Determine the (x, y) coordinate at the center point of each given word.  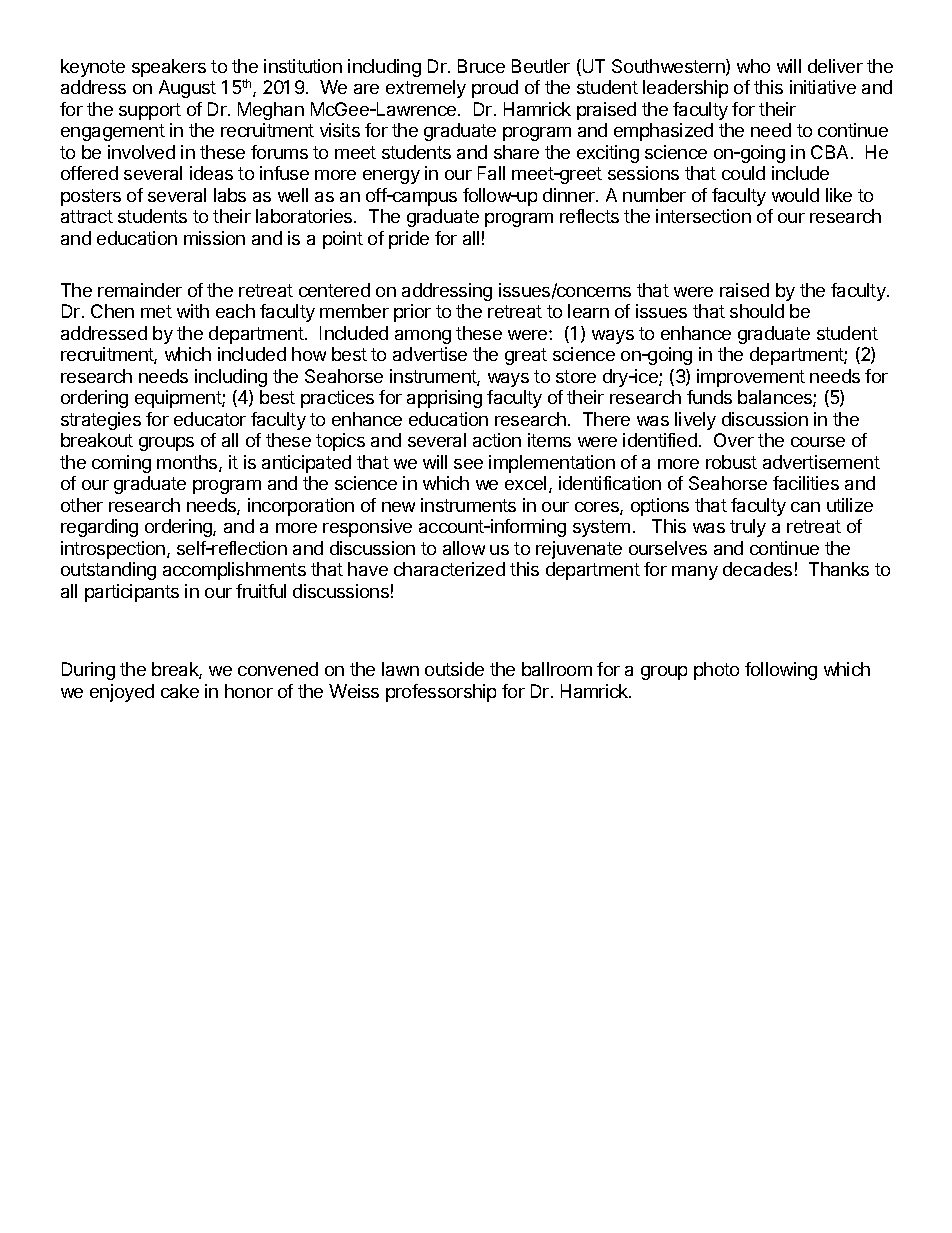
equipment (179, 399)
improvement (751, 378)
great (526, 356)
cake (180, 691)
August (187, 89)
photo (716, 671)
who (753, 66)
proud (495, 89)
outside (454, 669)
